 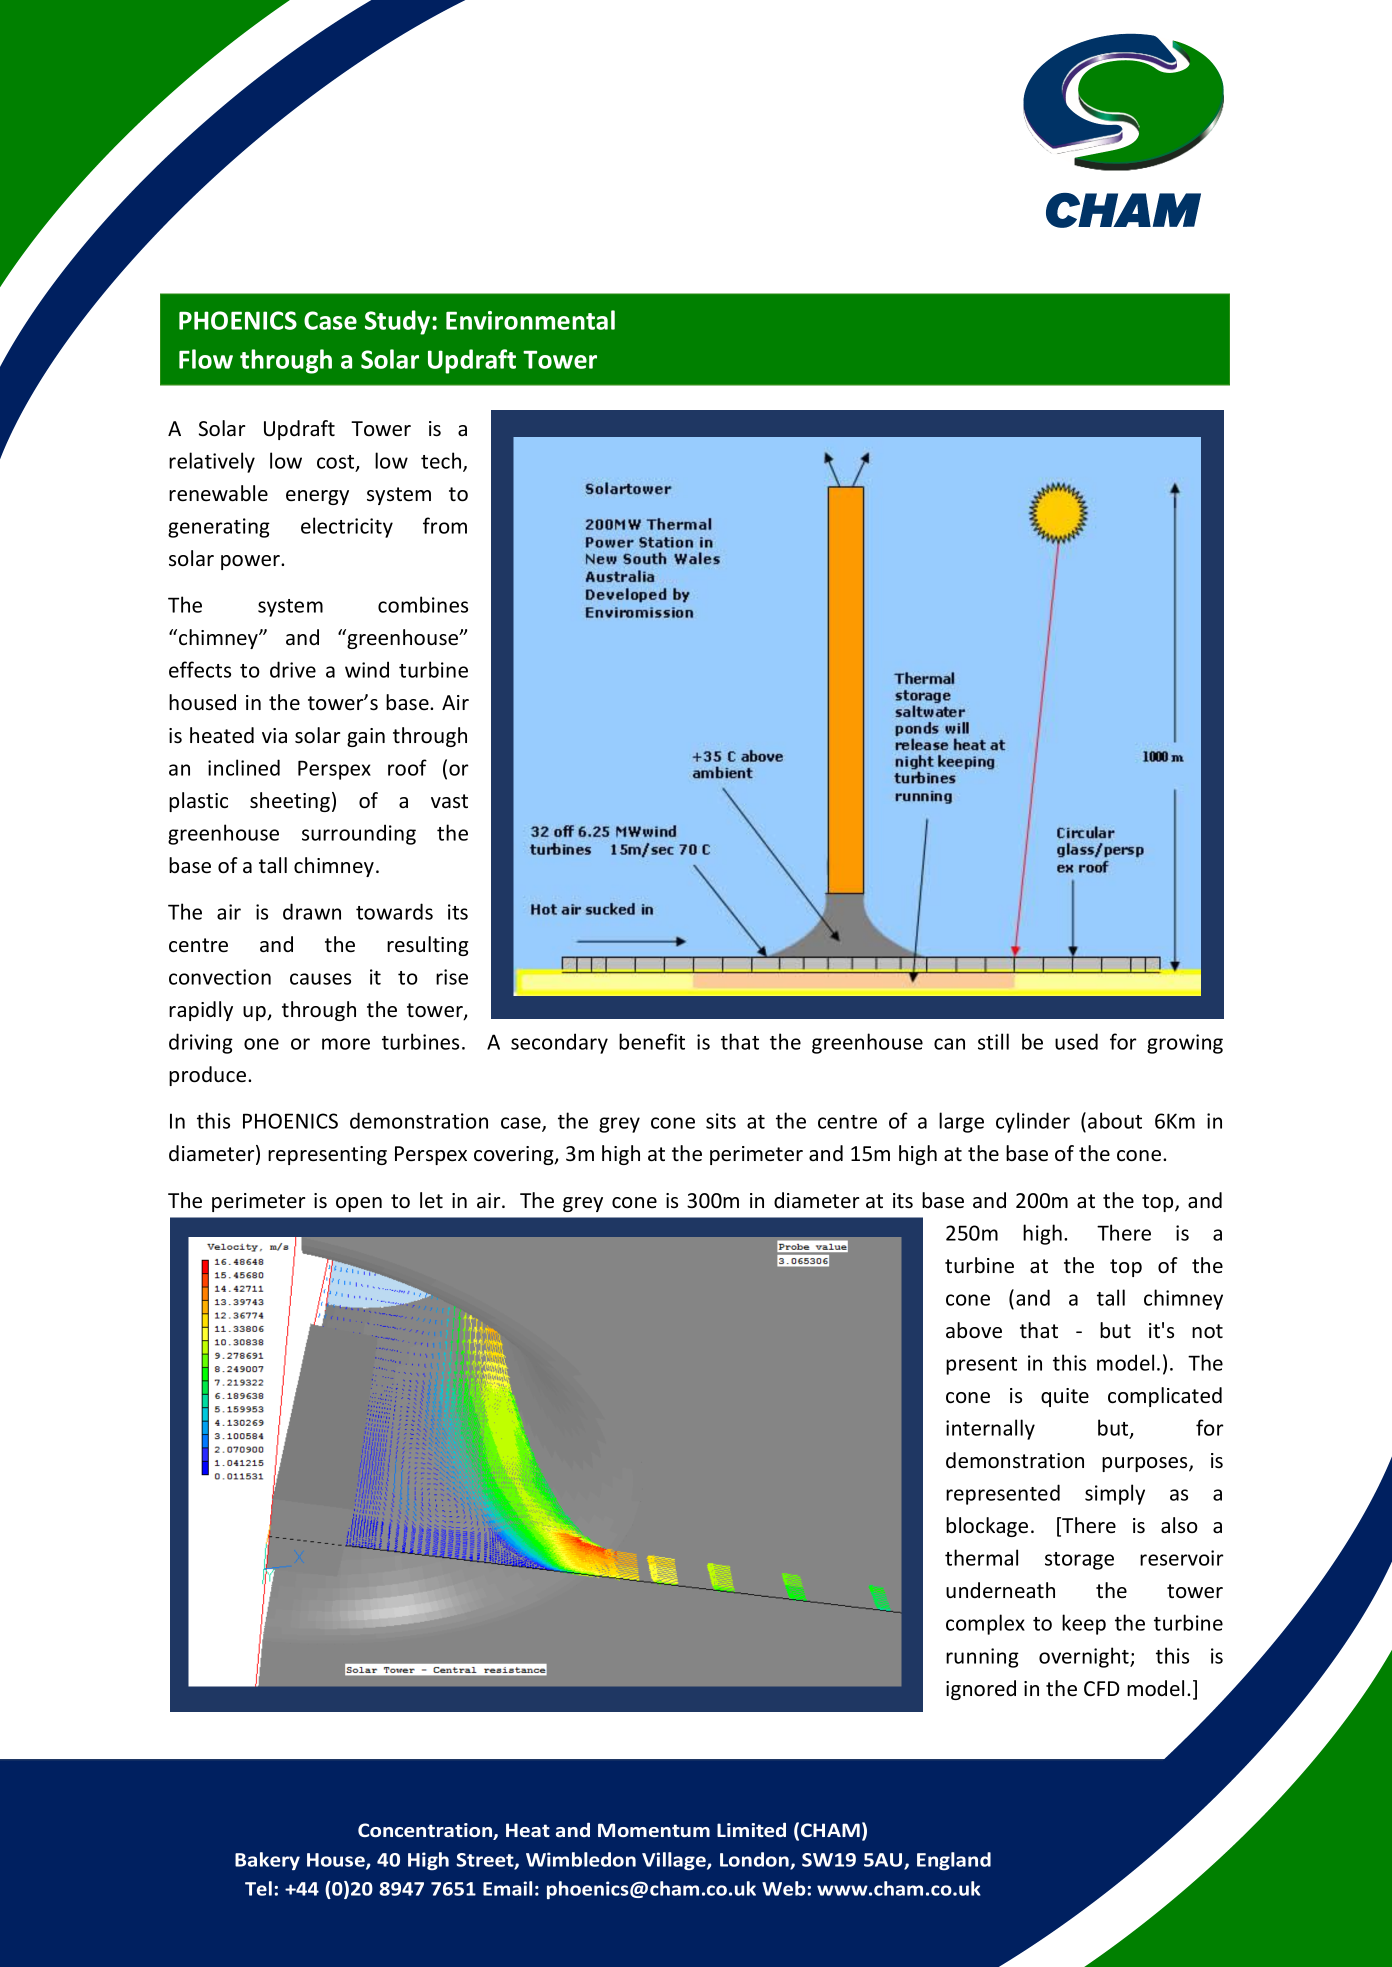 What do you see at coordinates (267, 1861) in the screenshot?
I see `Bakery` at bounding box center [267, 1861].
